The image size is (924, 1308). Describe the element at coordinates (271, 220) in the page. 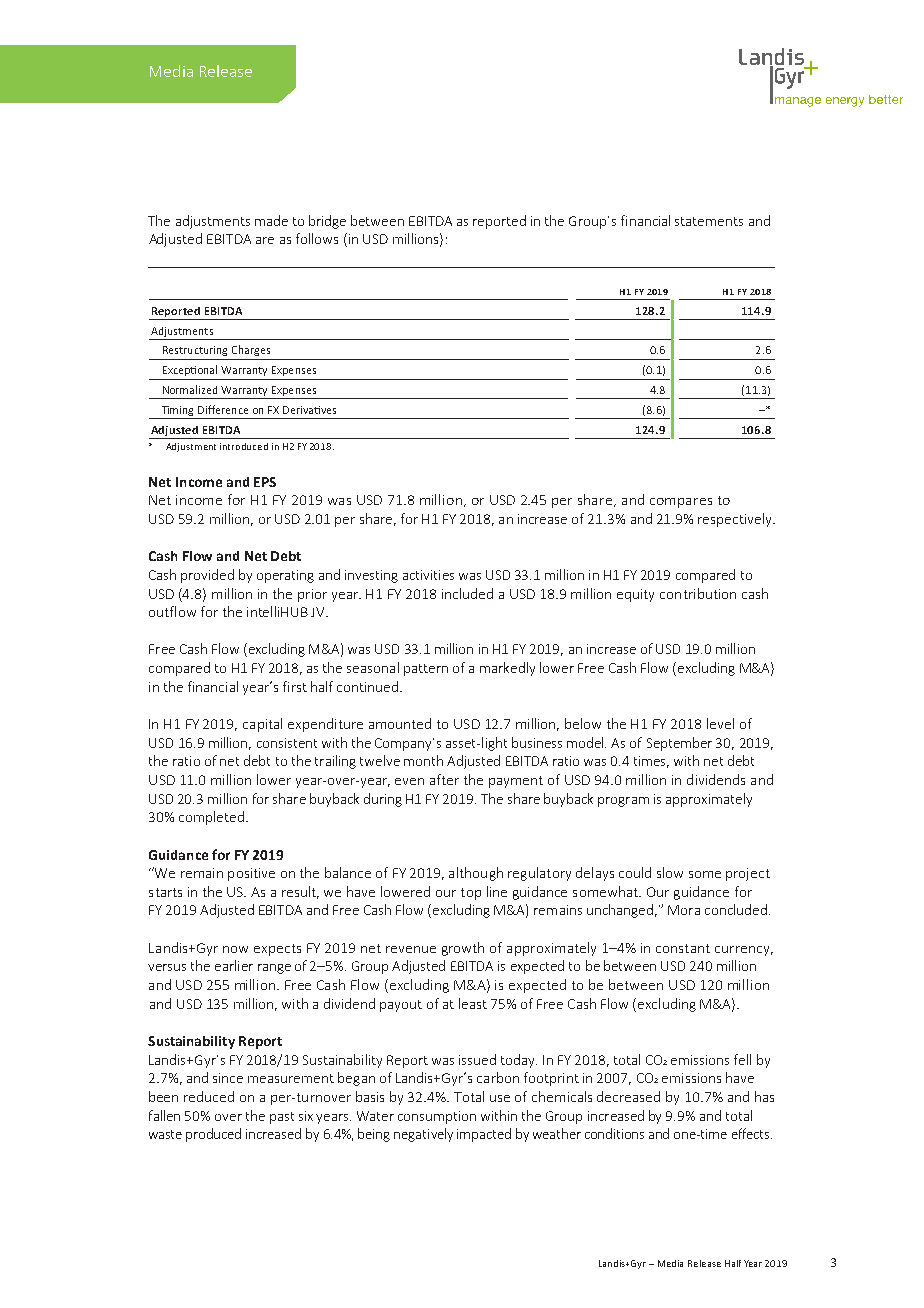

I see `made` at that location.
